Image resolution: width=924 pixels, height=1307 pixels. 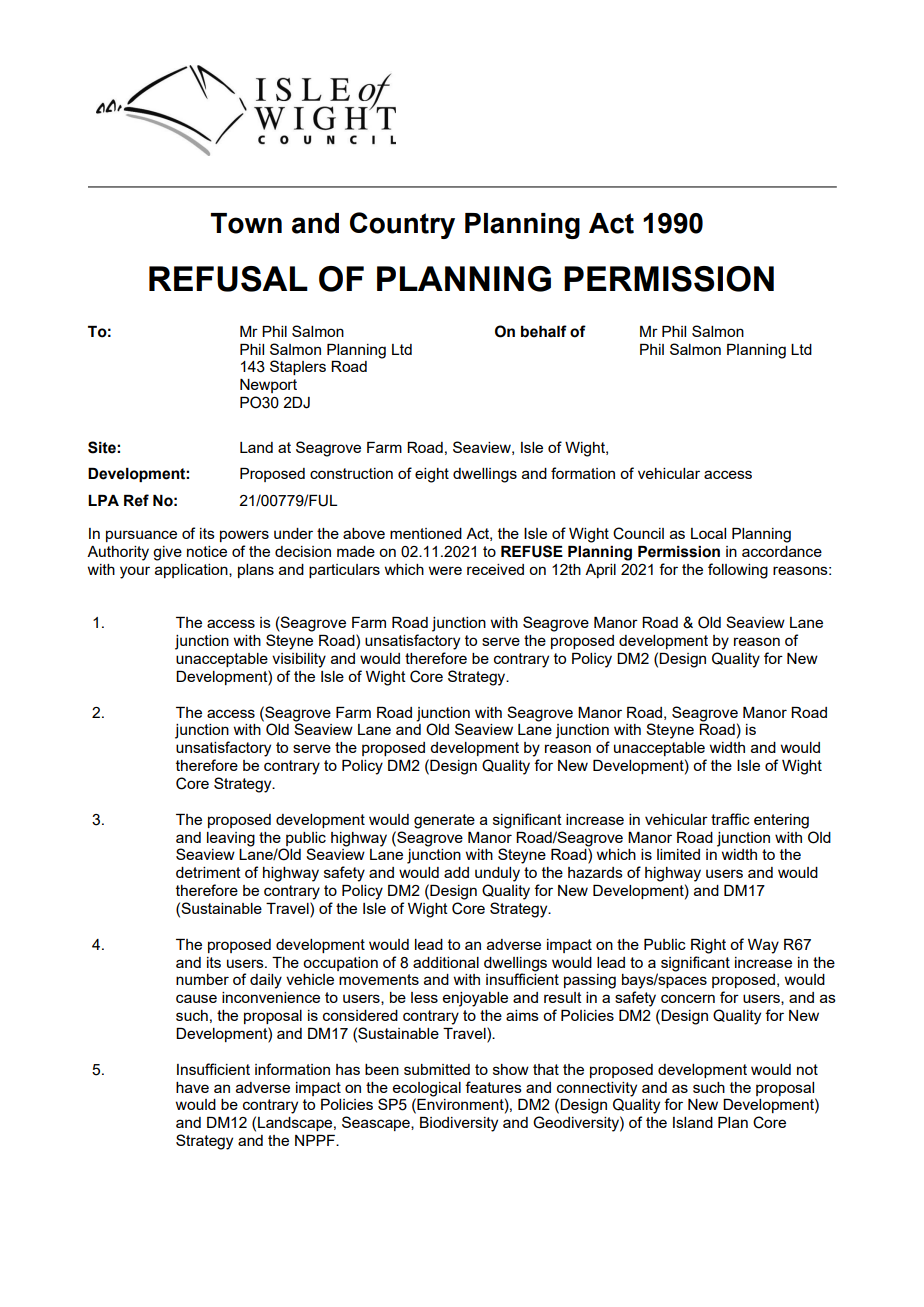 What do you see at coordinates (299, 660) in the image?
I see `visibility` at bounding box center [299, 660].
